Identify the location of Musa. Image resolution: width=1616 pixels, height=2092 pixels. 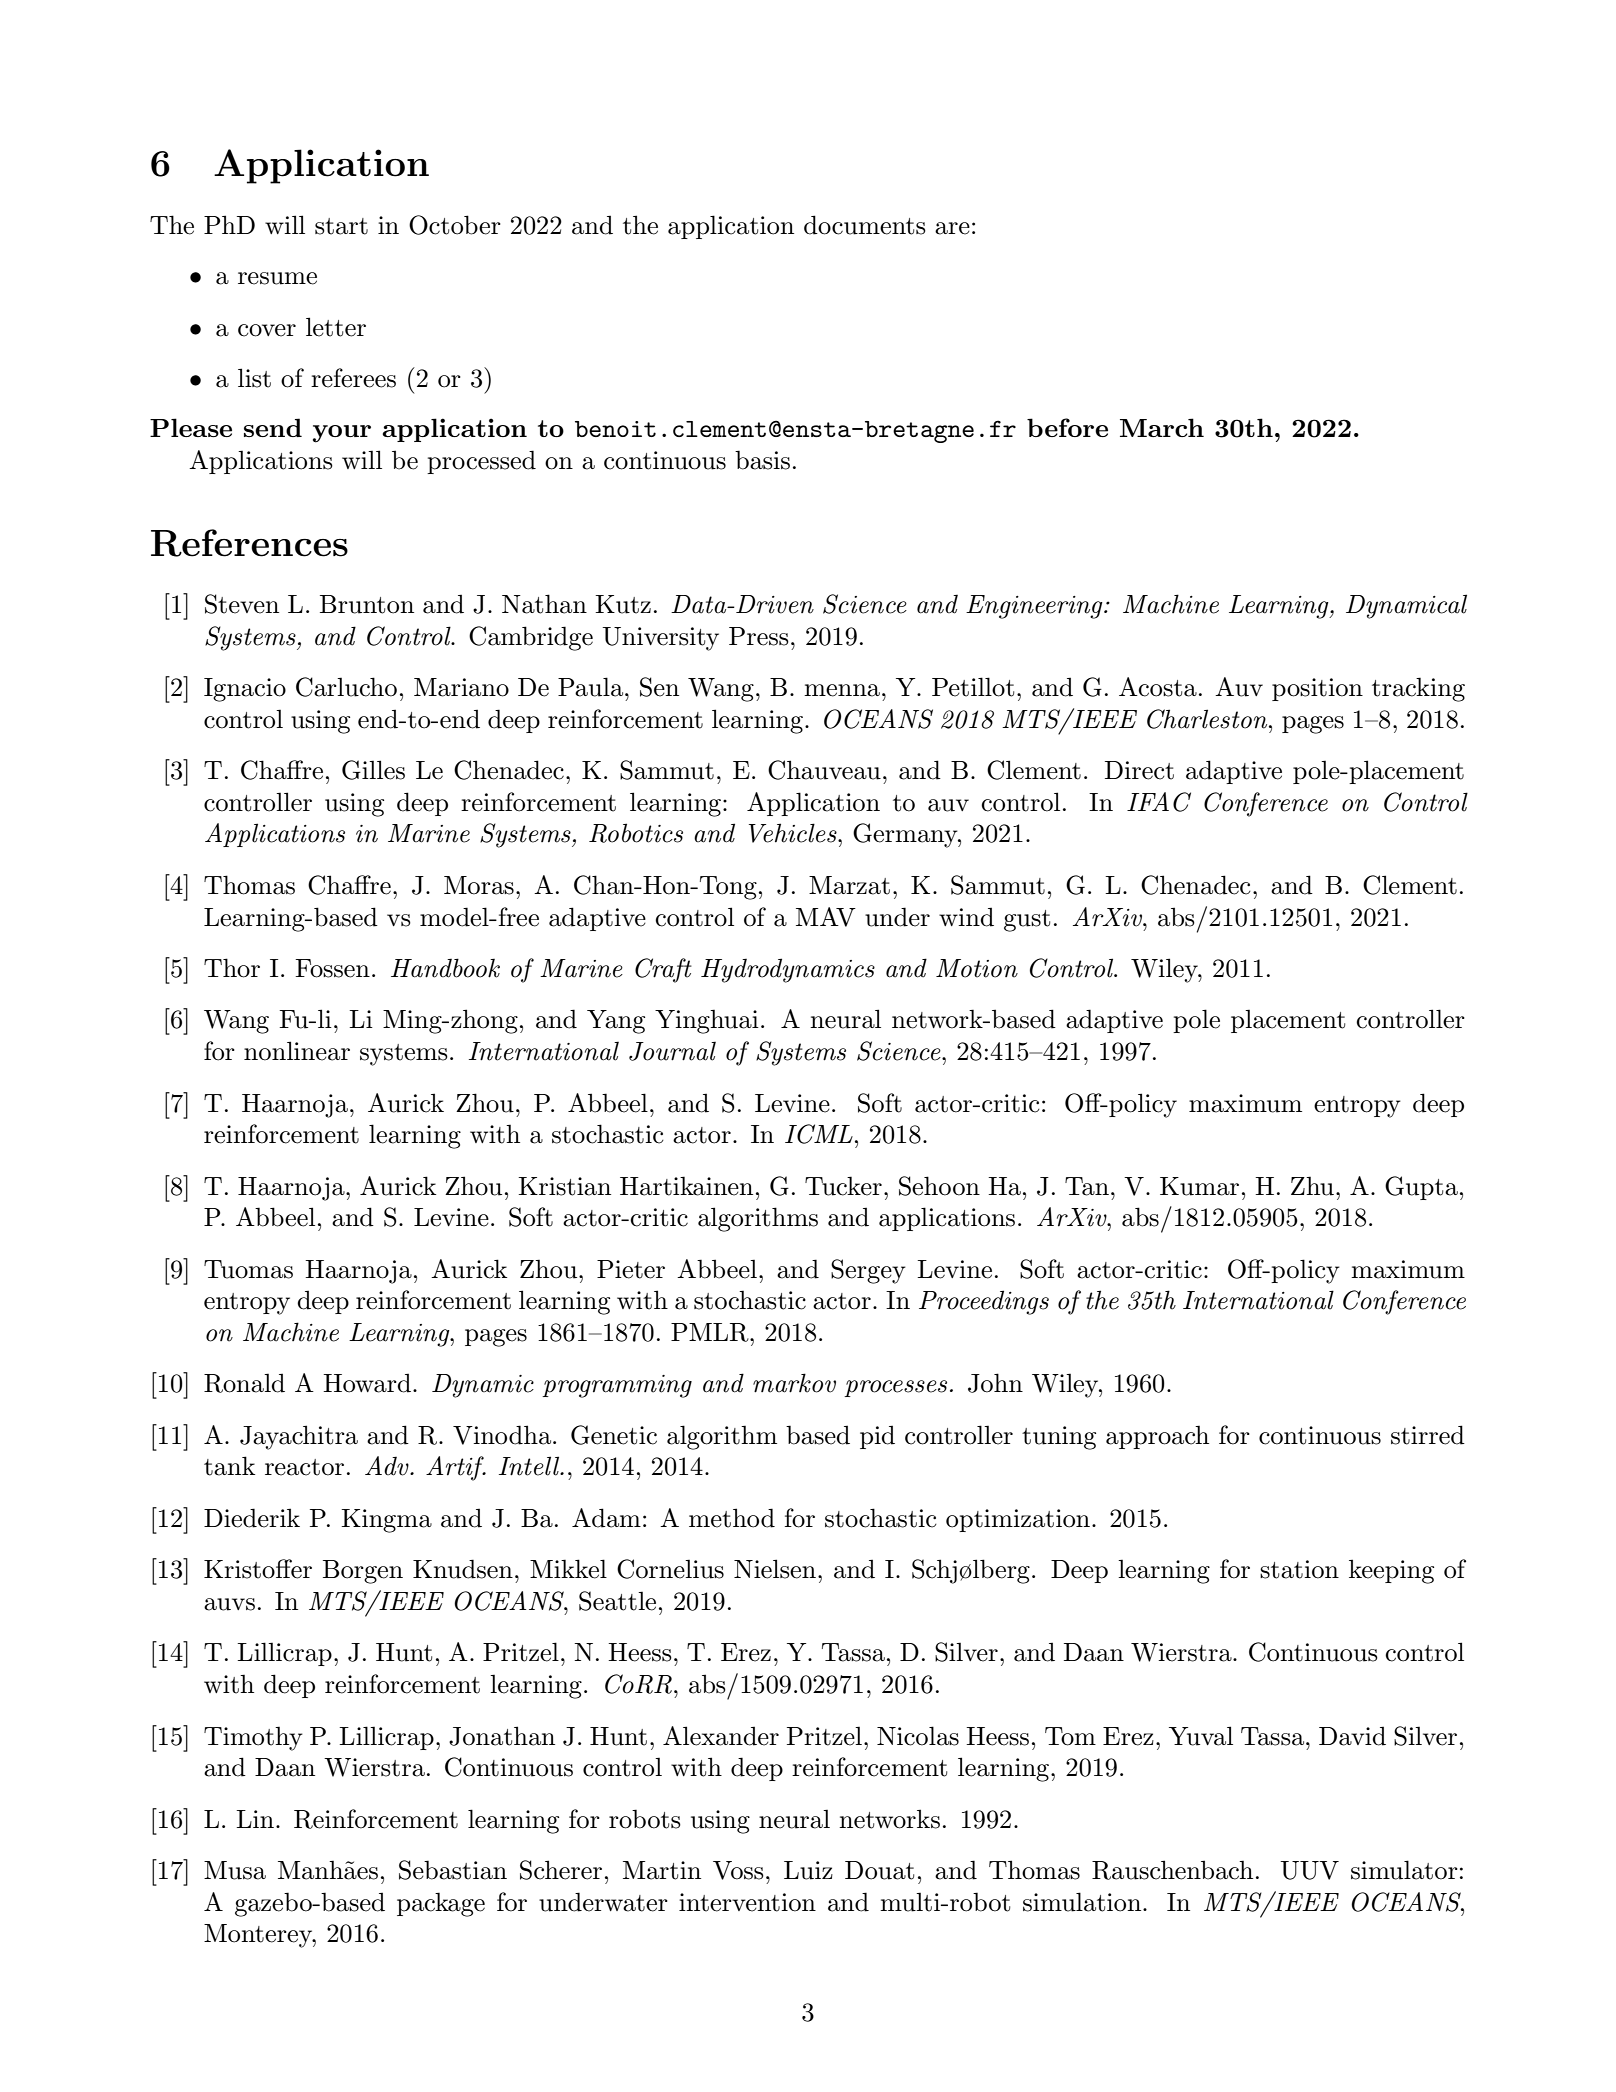
(235, 1870).
